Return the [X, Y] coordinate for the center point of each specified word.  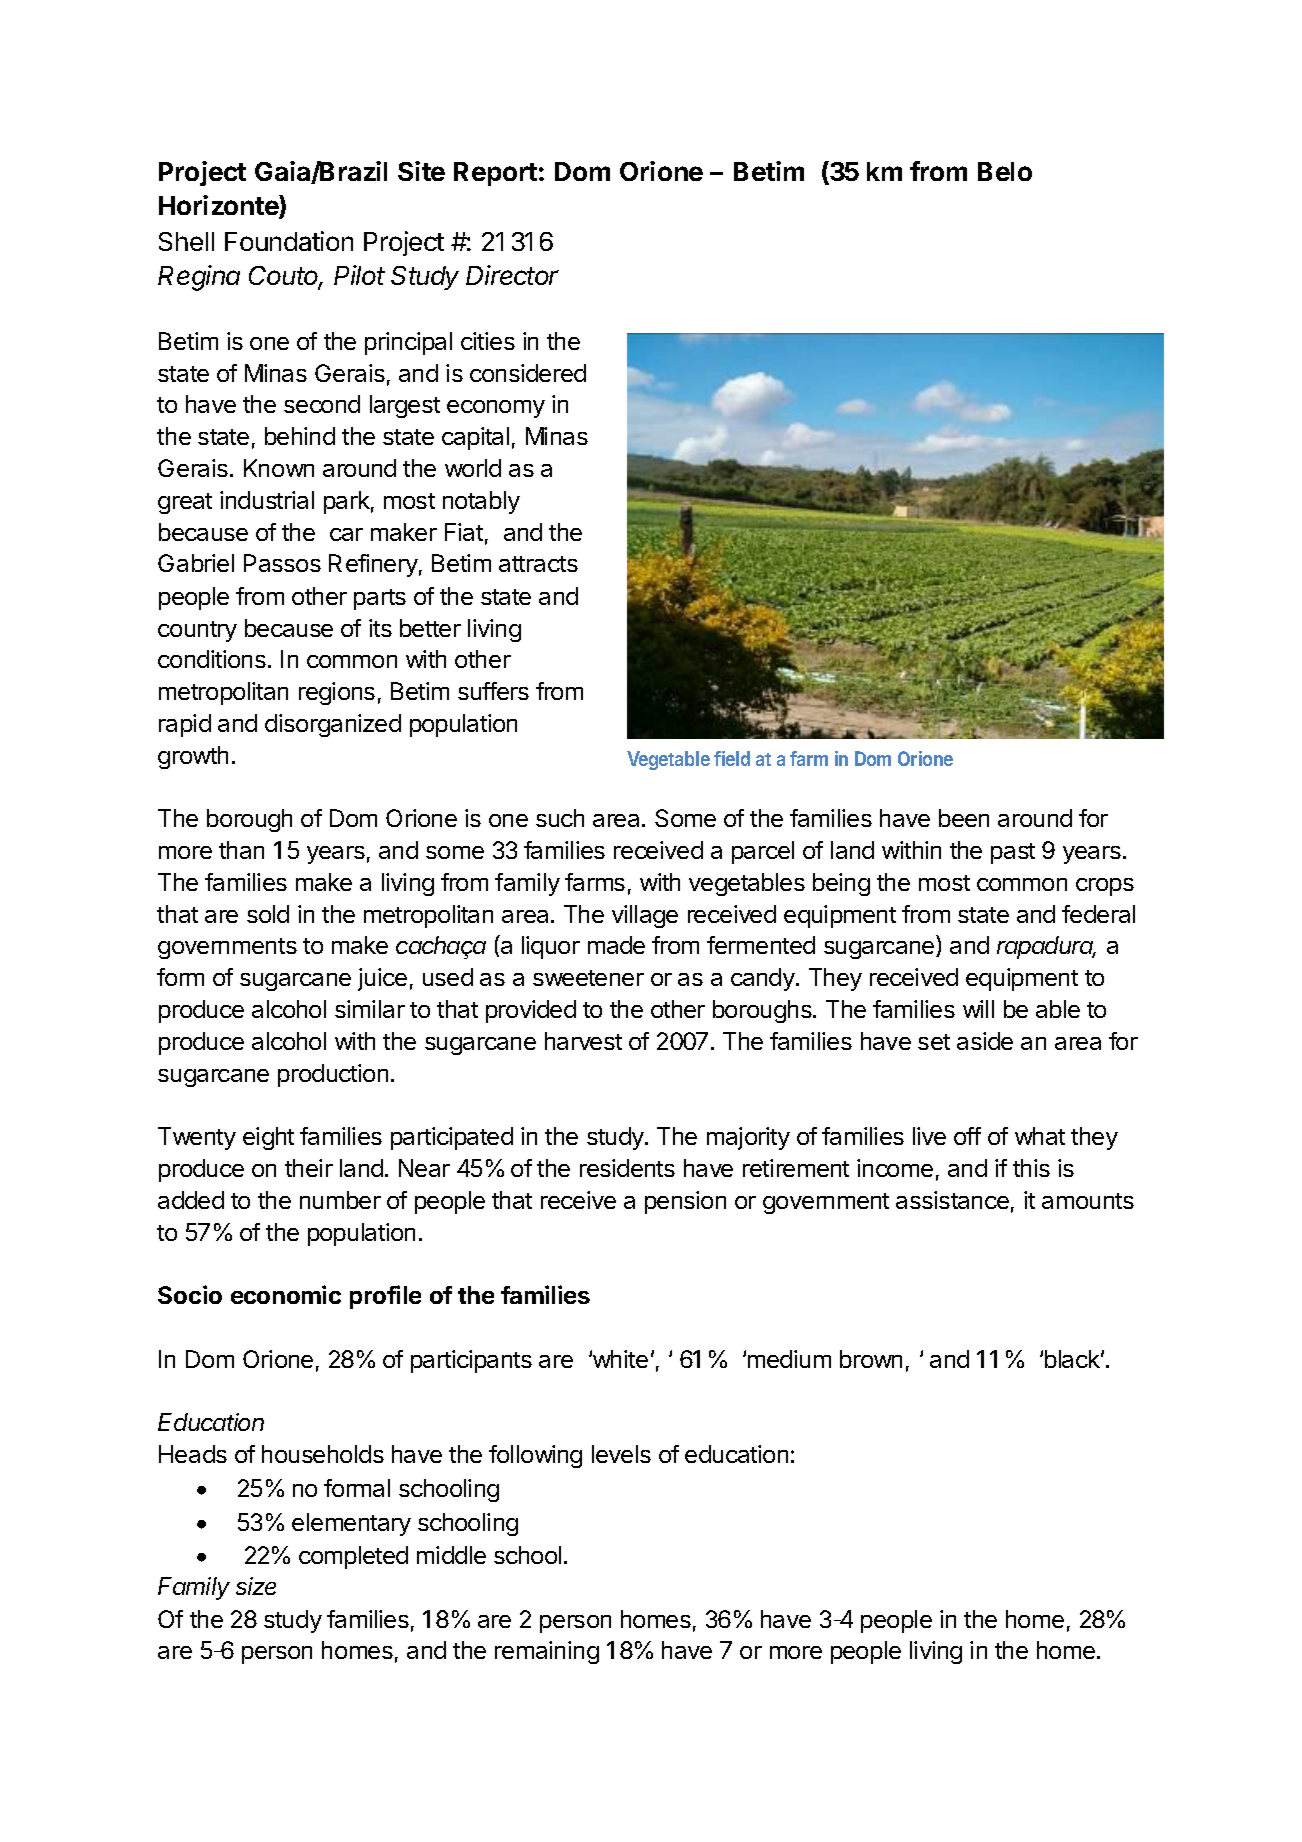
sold [268, 914]
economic [286, 1294]
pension [685, 1202]
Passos [282, 563]
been [964, 818]
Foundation [289, 241]
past [1013, 853]
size [256, 1586]
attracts [538, 564]
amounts [1088, 1201]
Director [512, 275]
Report [495, 174]
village [645, 916]
